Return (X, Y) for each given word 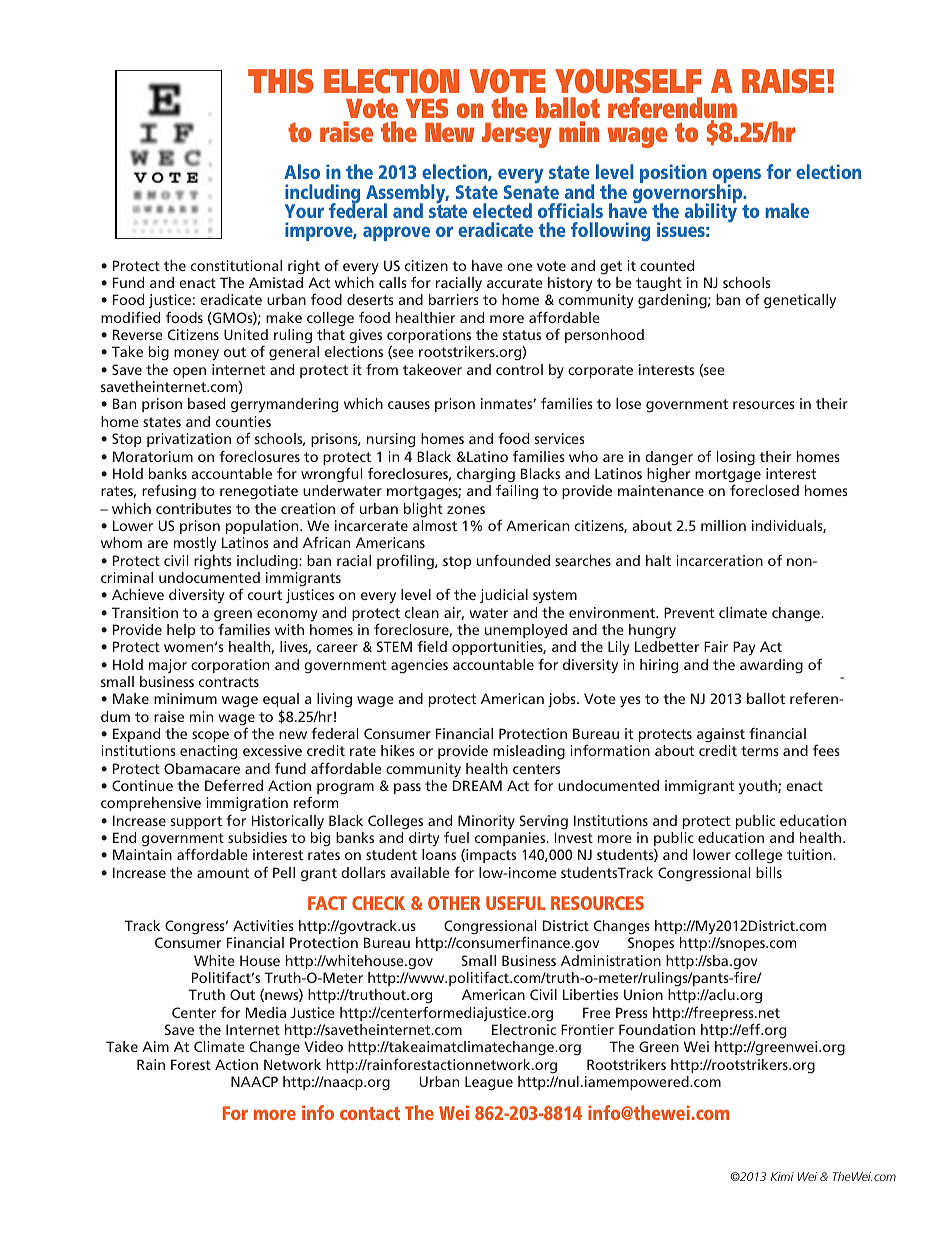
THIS (280, 81)
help (181, 631)
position (673, 173)
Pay (744, 648)
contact (370, 1113)
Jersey (516, 135)
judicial (504, 596)
